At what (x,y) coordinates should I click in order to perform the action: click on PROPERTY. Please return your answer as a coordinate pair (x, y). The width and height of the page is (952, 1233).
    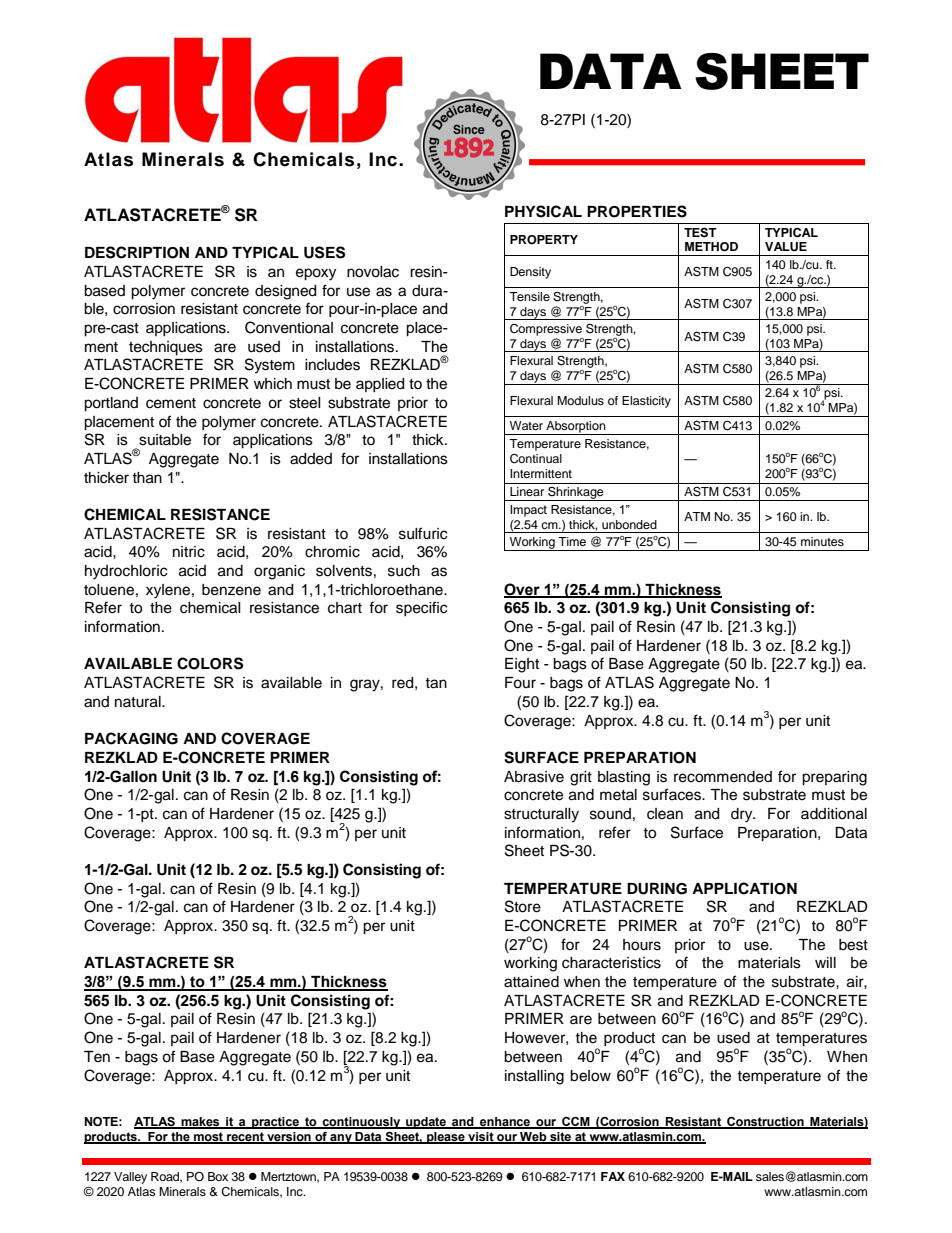
    Looking at the image, I should click on (544, 240).
